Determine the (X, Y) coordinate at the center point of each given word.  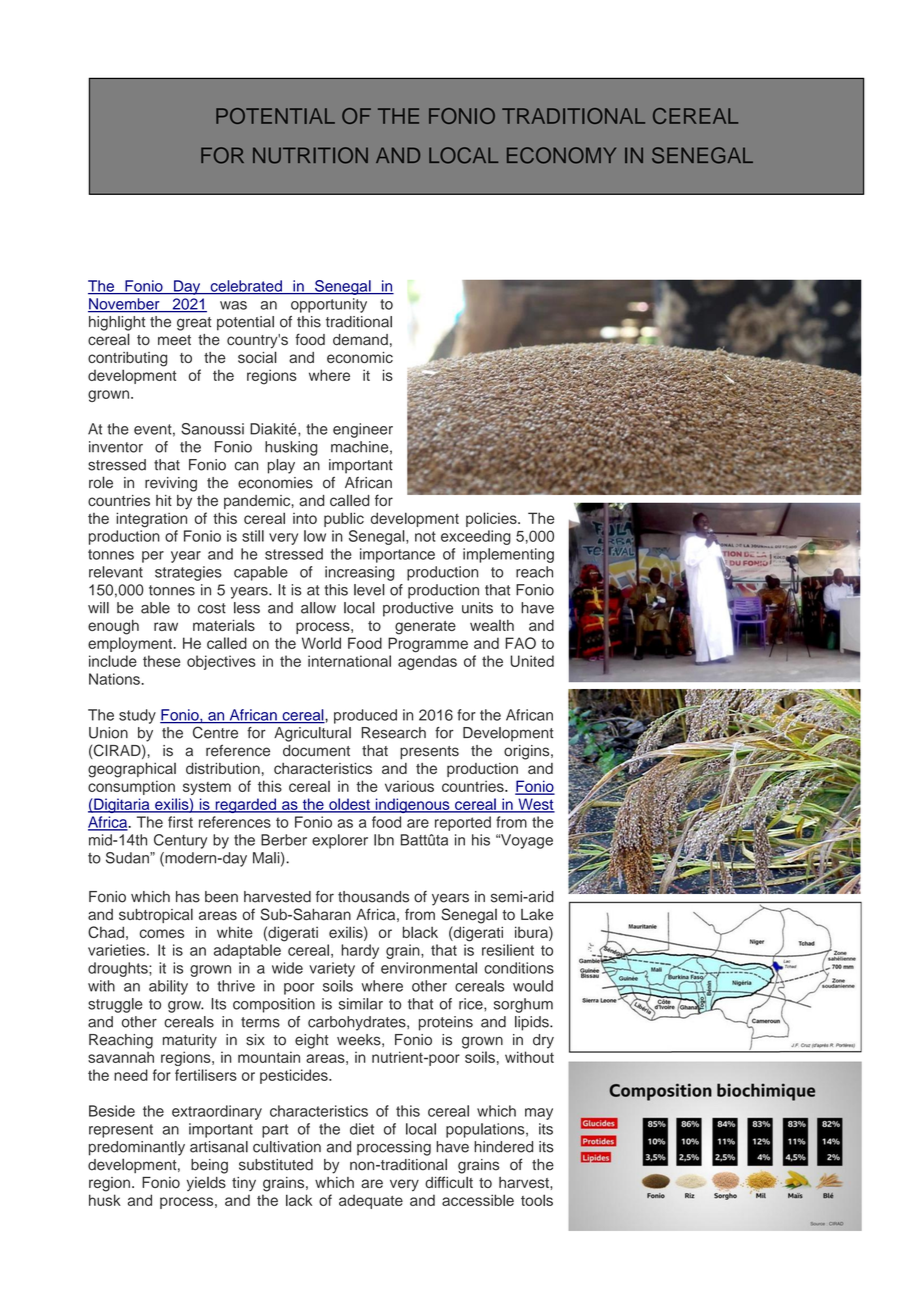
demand (360, 340)
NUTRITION (310, 155)
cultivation (287, 1147)
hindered (503, 1147)
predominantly (137, 1148)
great (194, 324)
